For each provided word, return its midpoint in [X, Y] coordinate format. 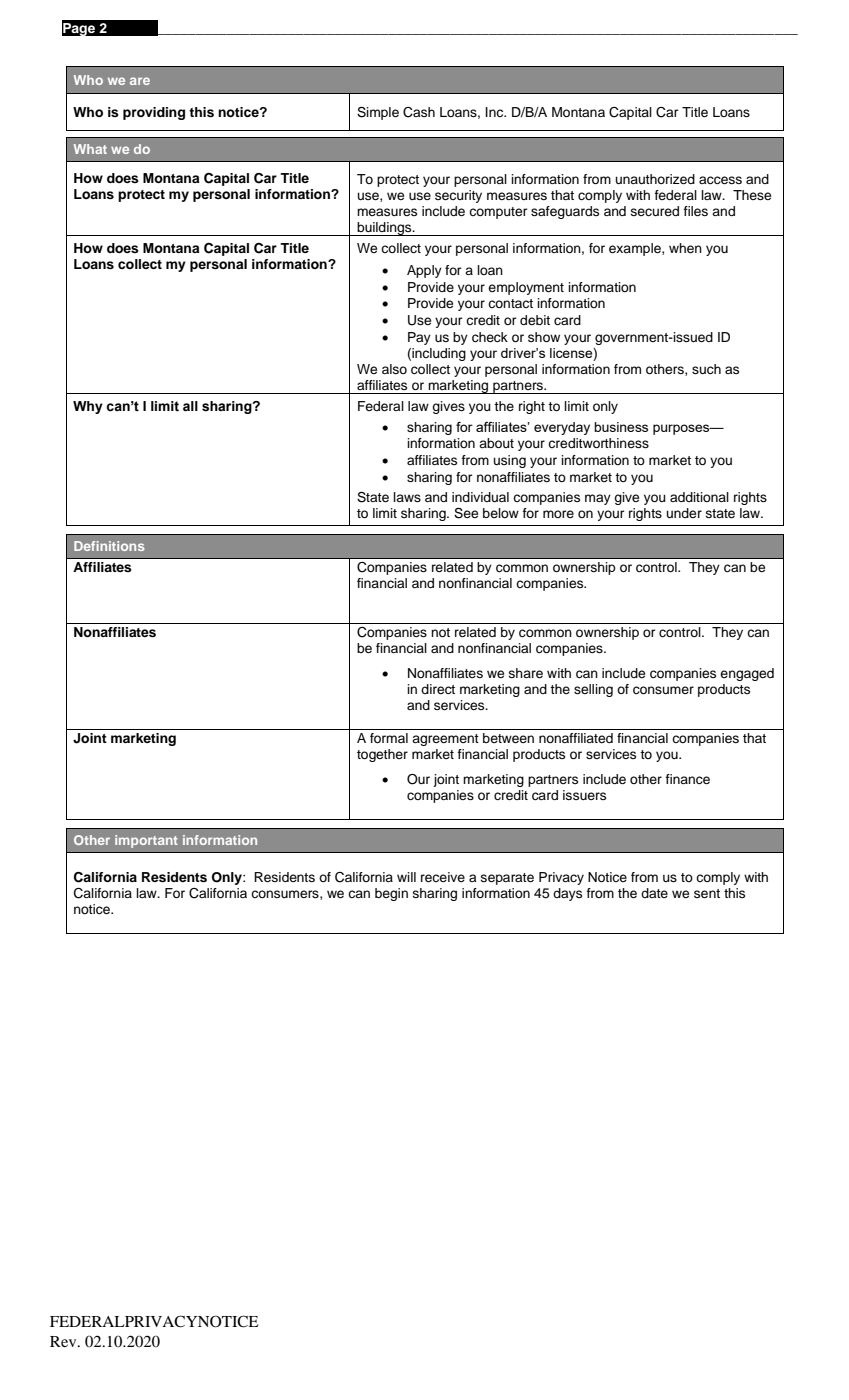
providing [154, 113]
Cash [419, 112]
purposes [682, 429]
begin [391, 894]
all [190, 406]
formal [389, 738]
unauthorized [655, 179]
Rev [64, 1341]
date [654, 893]
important [146, 841]
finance [687, 779]
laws [407, 497]
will [406, 877]
